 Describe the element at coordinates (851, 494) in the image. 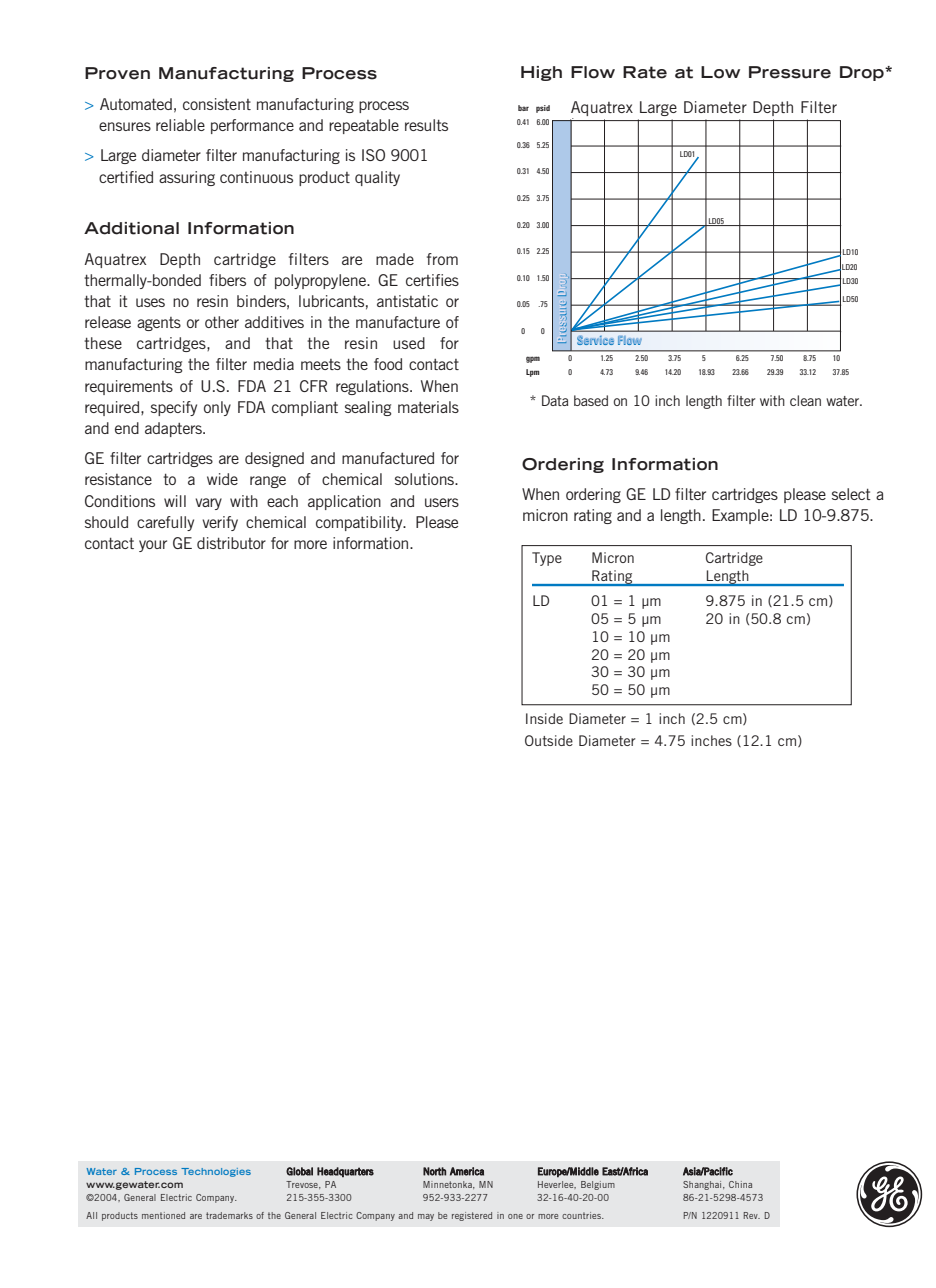

I see `select` at that location.
